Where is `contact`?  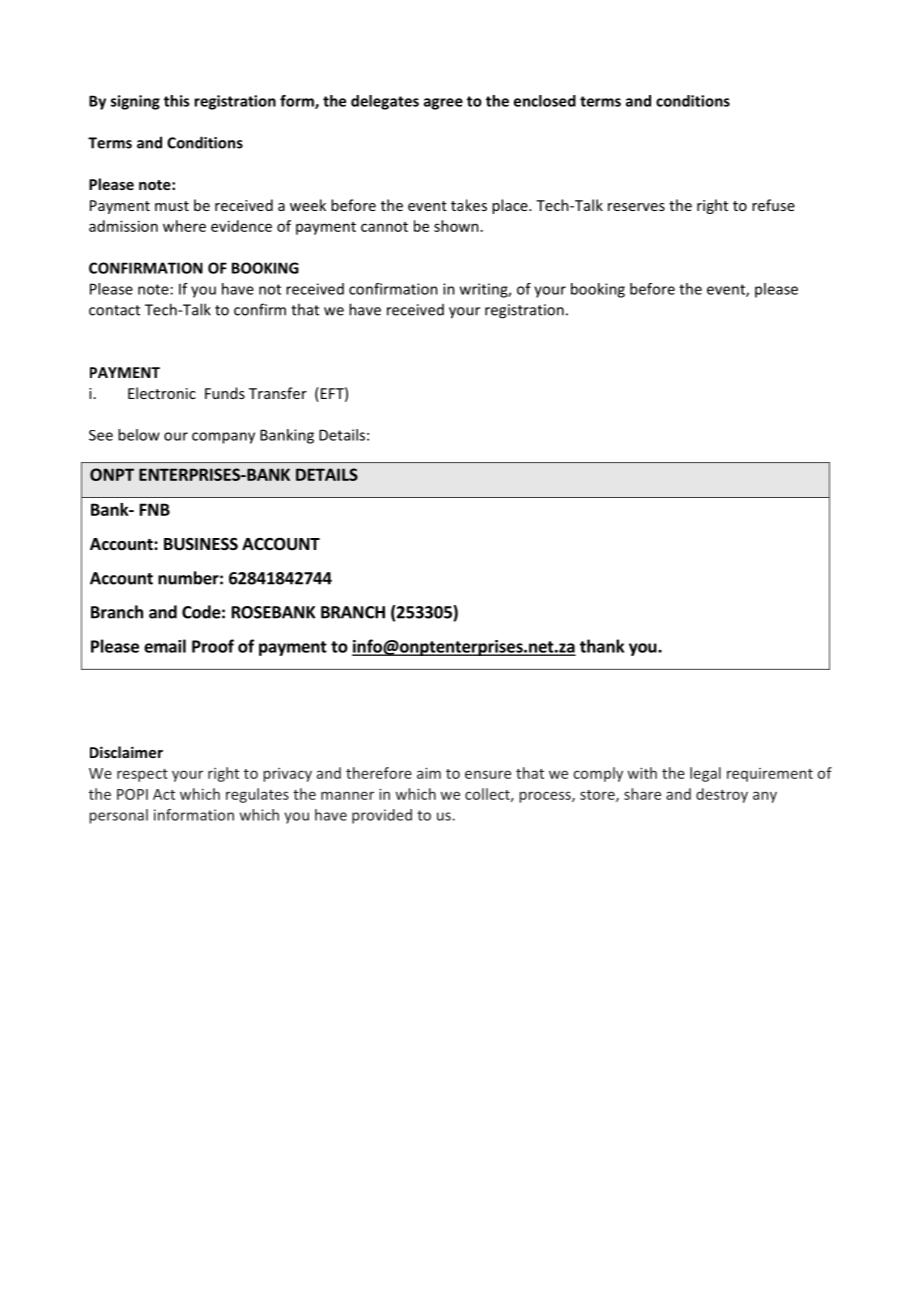 contact is located at coordinates (114, 310).
